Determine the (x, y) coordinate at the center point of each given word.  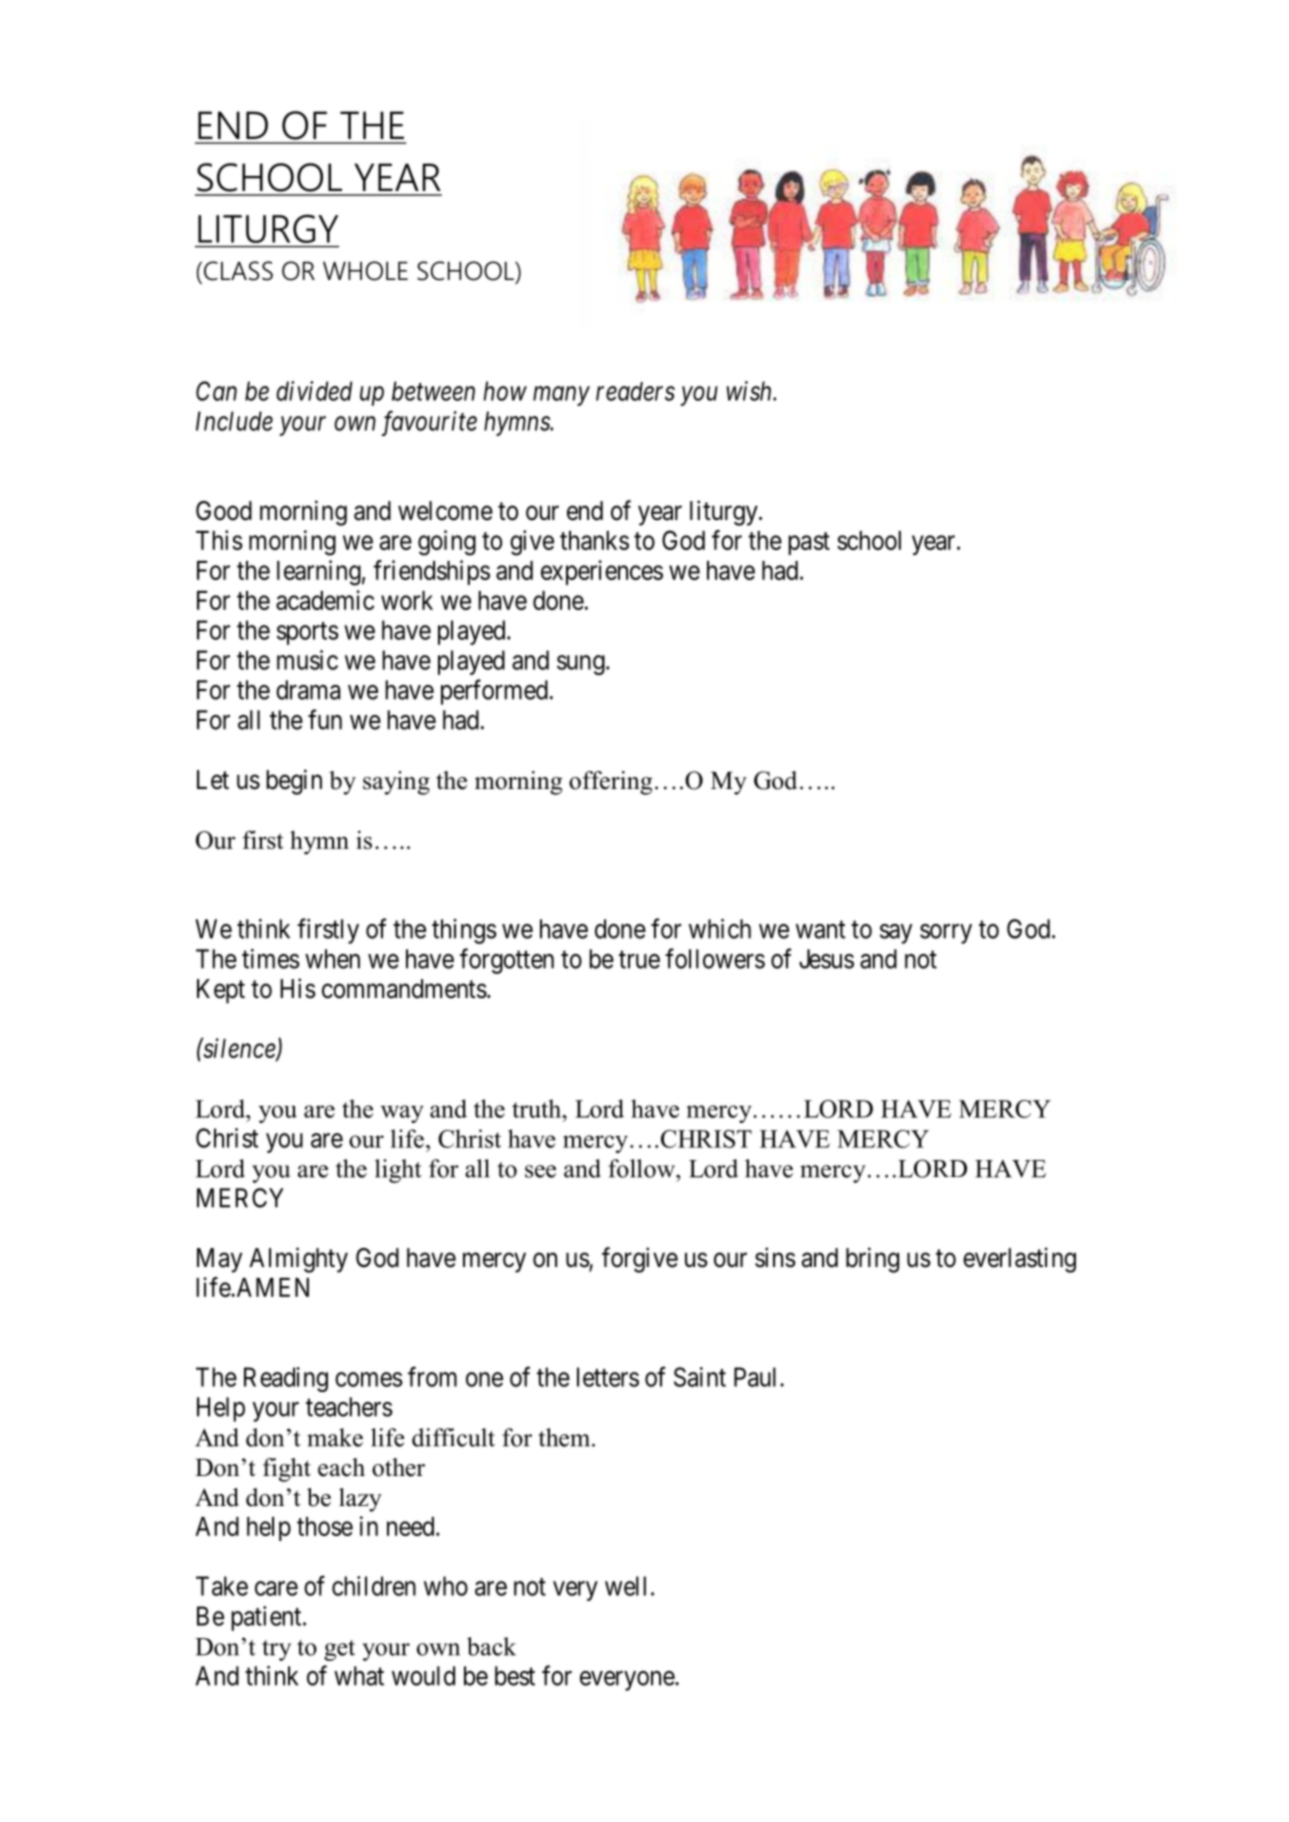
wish (750, 391)
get (339, 1650)
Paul (757, 1377)
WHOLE (365, 271)
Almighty (298, 1260)
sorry (946, 934)
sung (582, 665)
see (540, 1171)
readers (635, 391)
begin (294, 782)
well (625, 1586)
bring (872, 1260)
